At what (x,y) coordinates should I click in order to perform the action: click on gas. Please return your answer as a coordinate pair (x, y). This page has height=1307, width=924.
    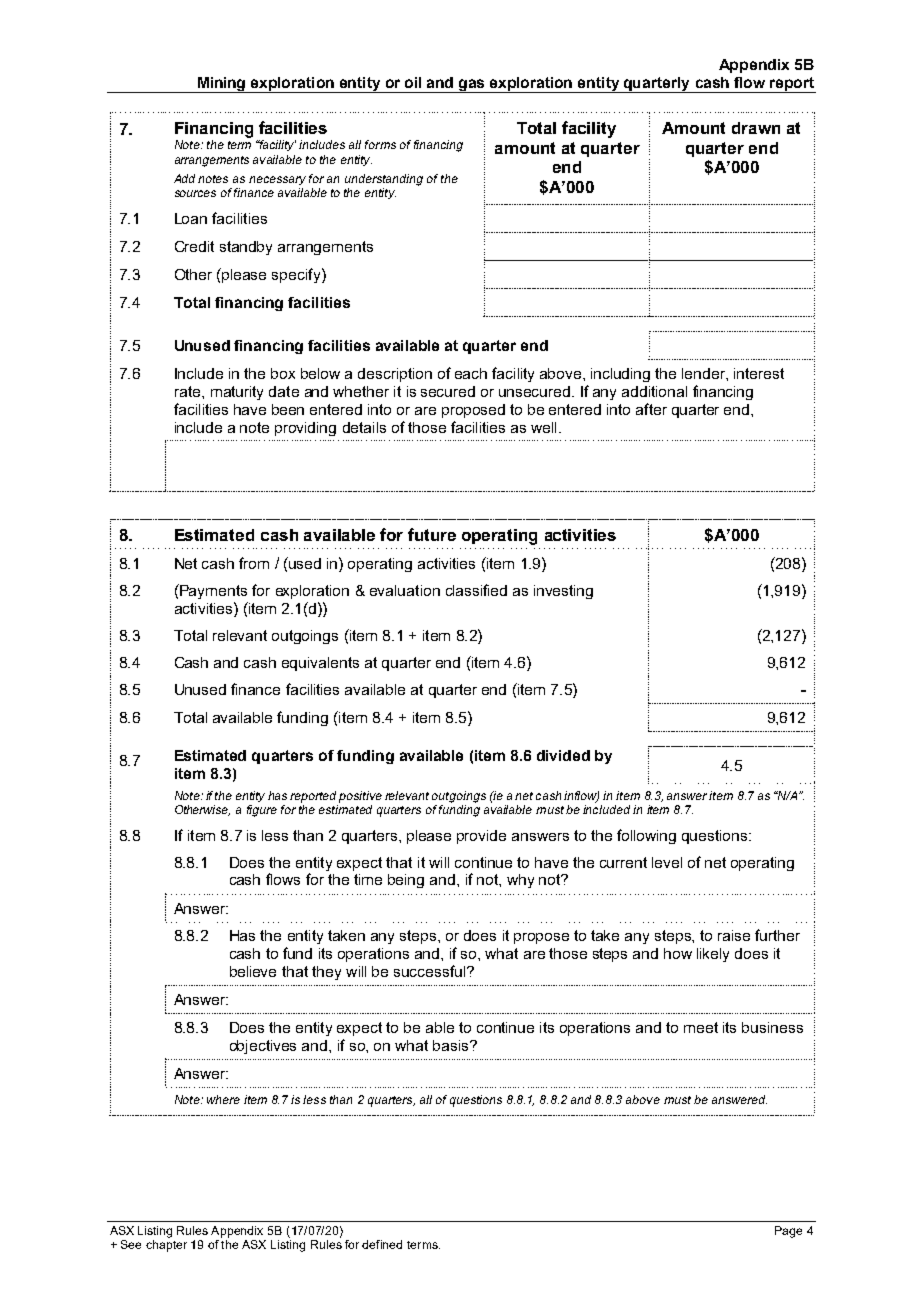
    Looking at the image, I should click on (472, 86).
